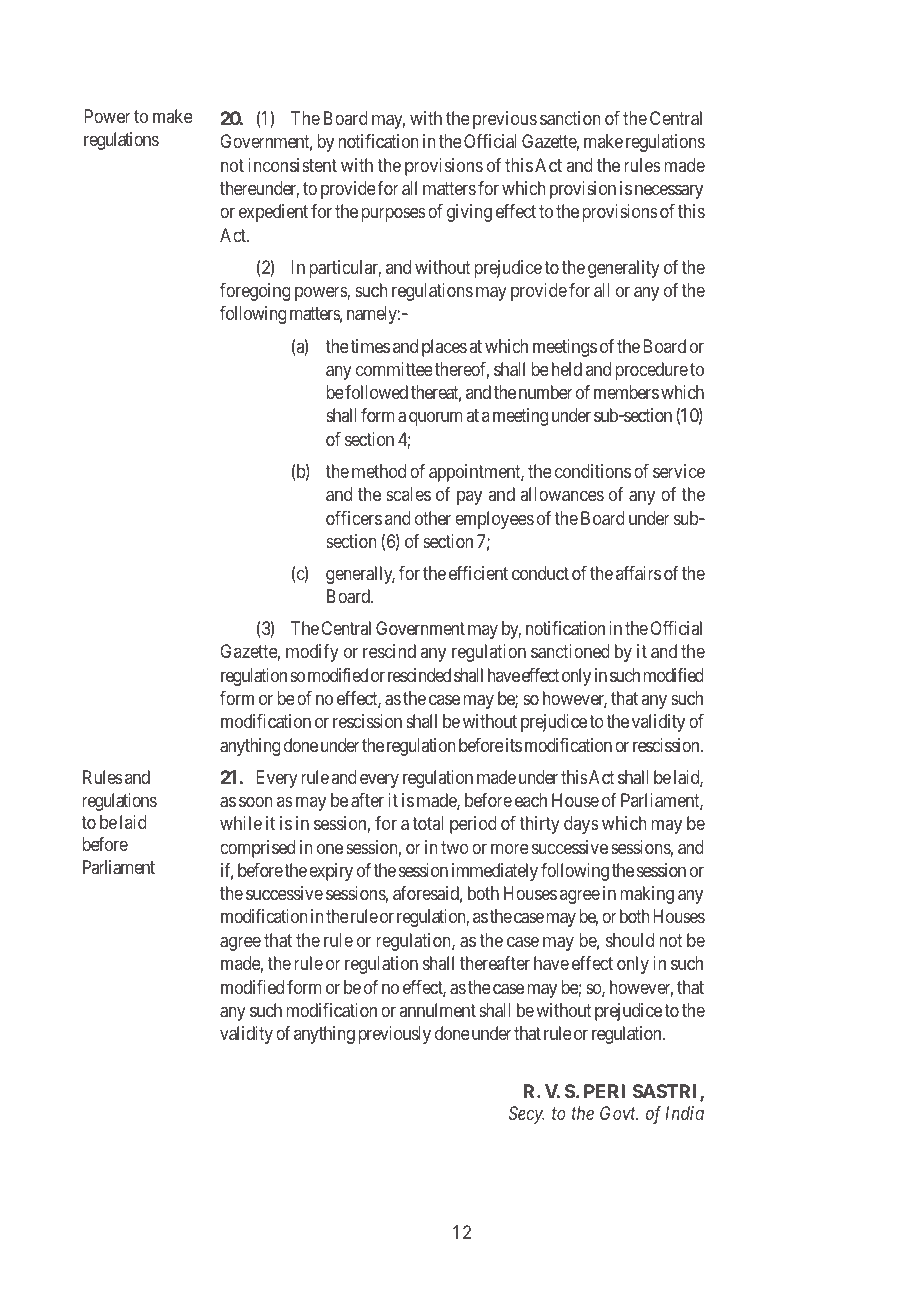 The height and width of the screenshot is (1308, 924). I want to click on giving, so click(469, 213).
